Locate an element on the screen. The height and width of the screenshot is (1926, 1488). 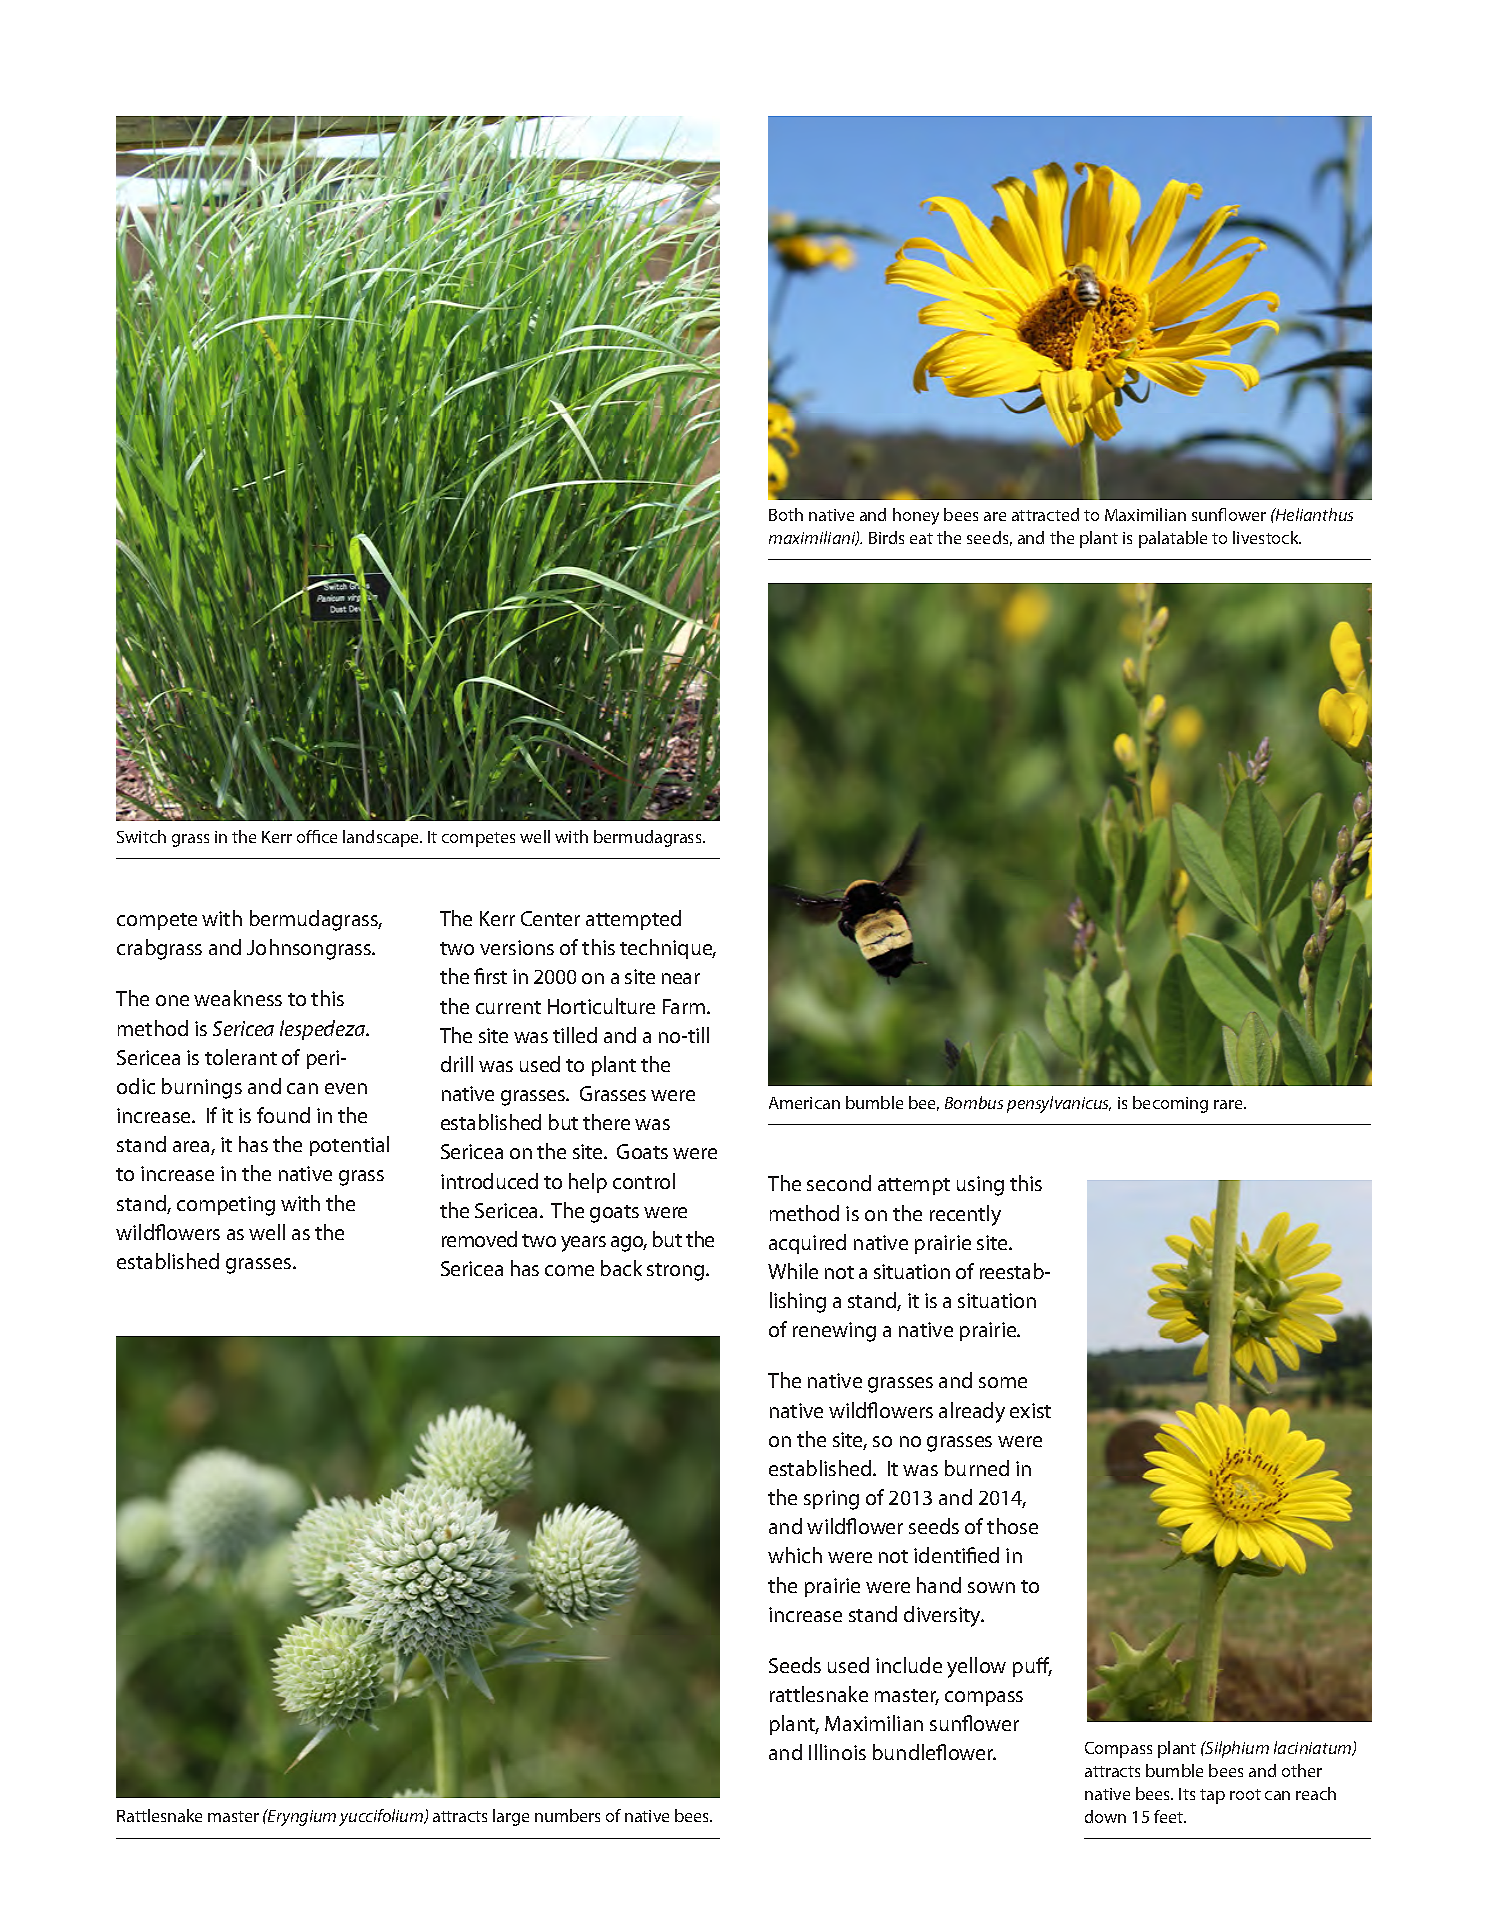
control is located at coordinates (644, 1181).
